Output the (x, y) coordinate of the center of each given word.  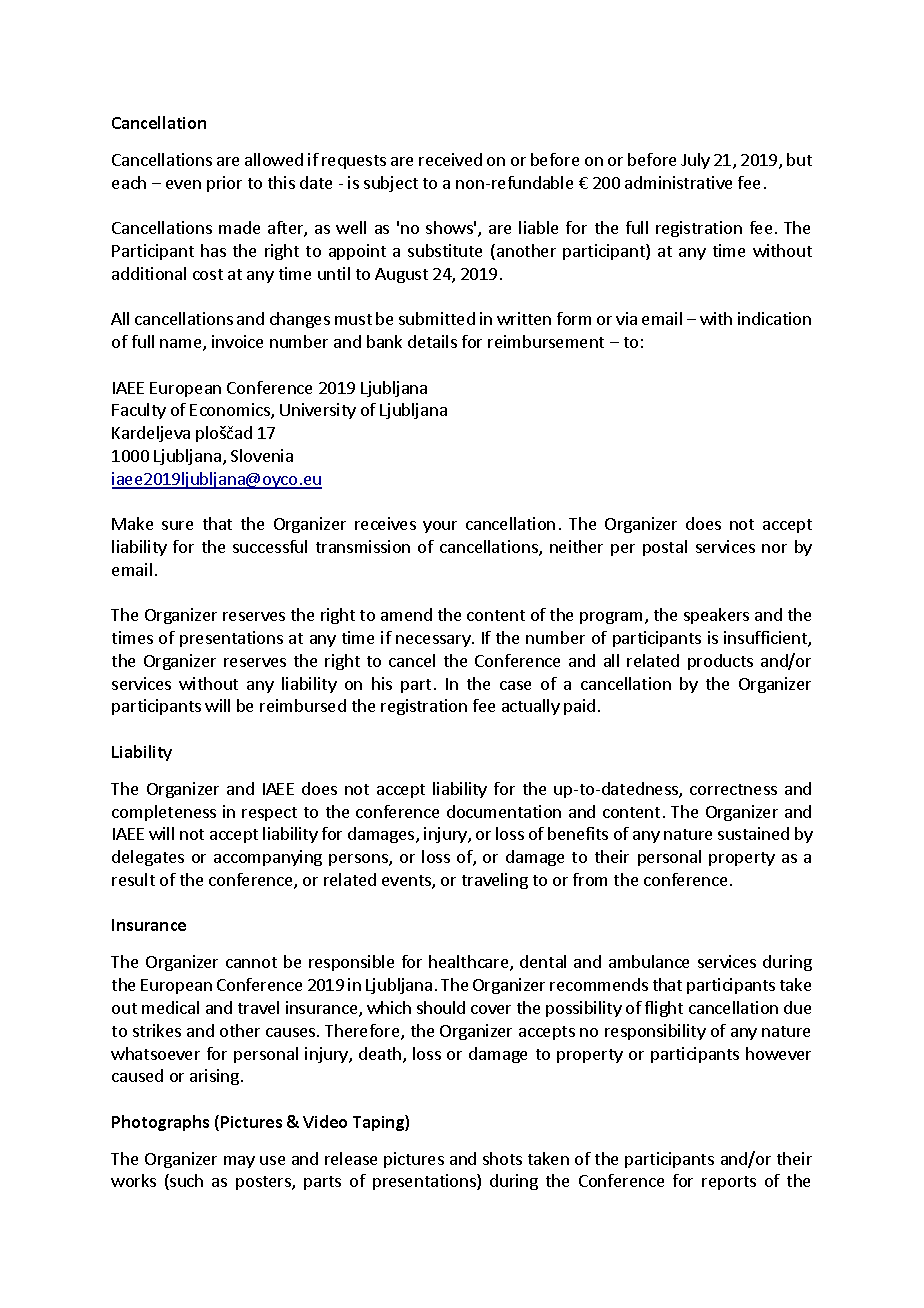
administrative (678, 182)
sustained (753, 833)
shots (502, 1158)
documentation (504, 811)
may (239, 1162)
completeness (164, 813)
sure (177, 525)
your (440, 527)
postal (665, 548)
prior (224, 184)
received (450, 159)
